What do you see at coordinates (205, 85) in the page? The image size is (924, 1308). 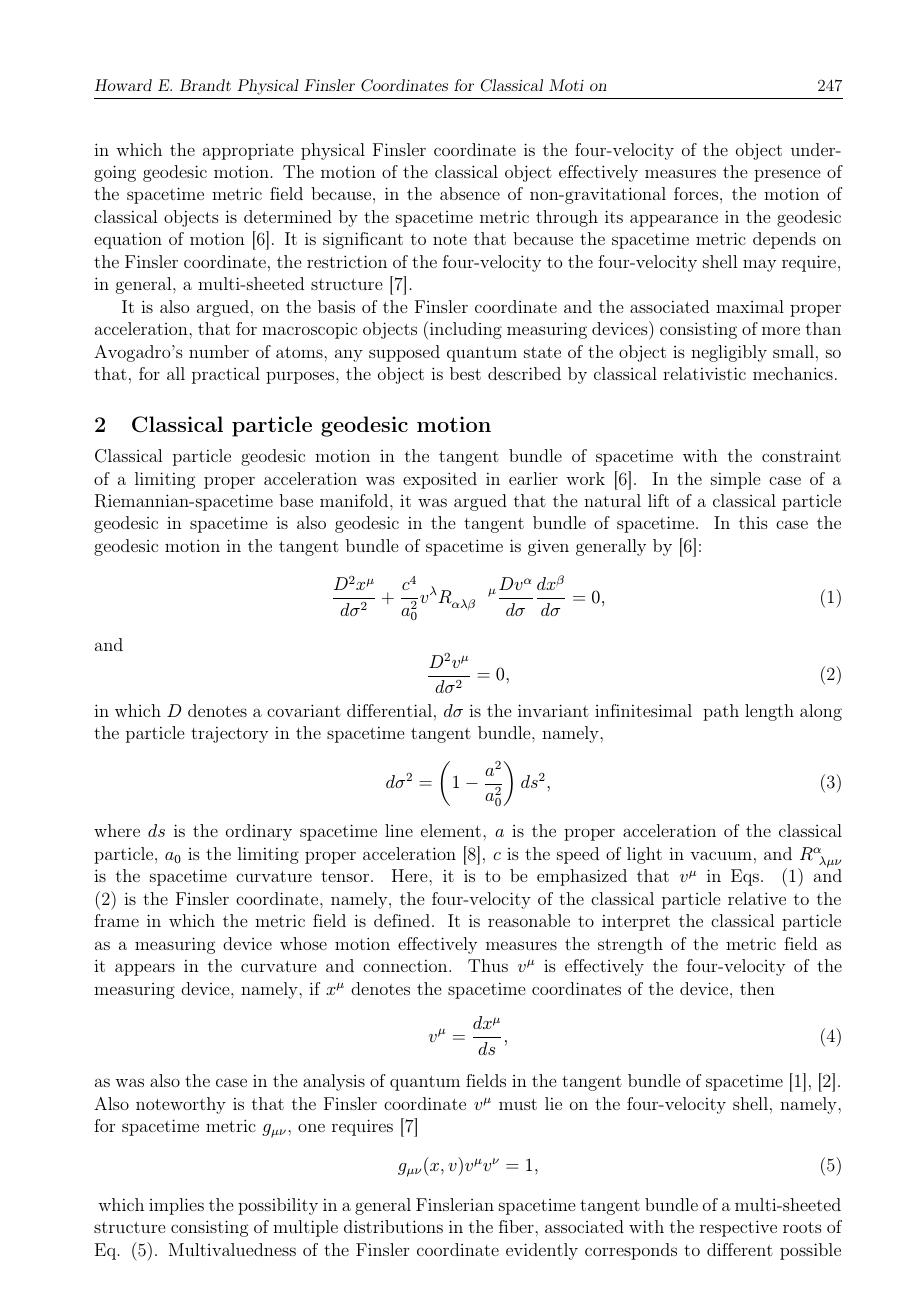 I see `Brandt` at bounding box center [205, 85].
